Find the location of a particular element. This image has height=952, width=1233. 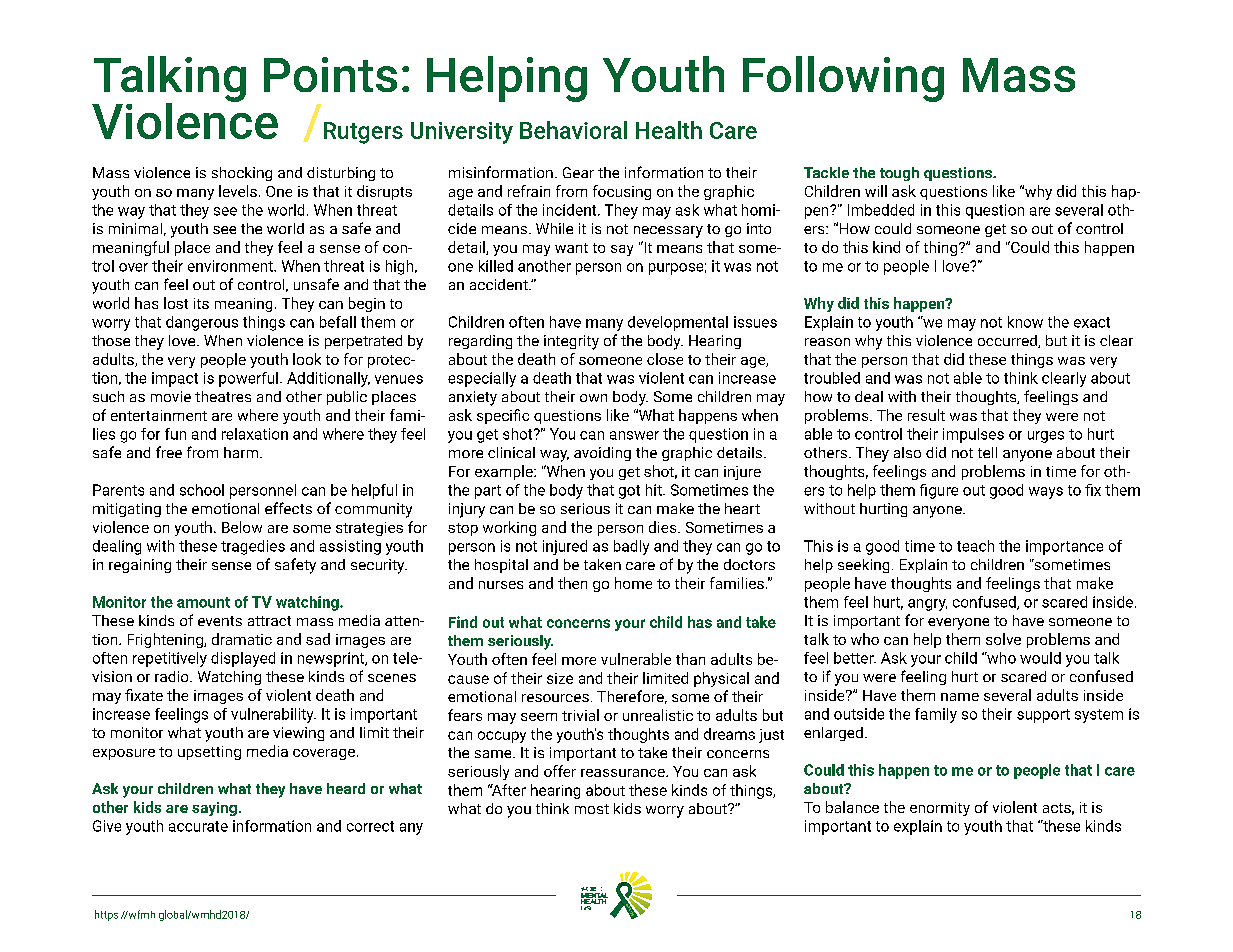

Points is located at coordinates (330, 74).
